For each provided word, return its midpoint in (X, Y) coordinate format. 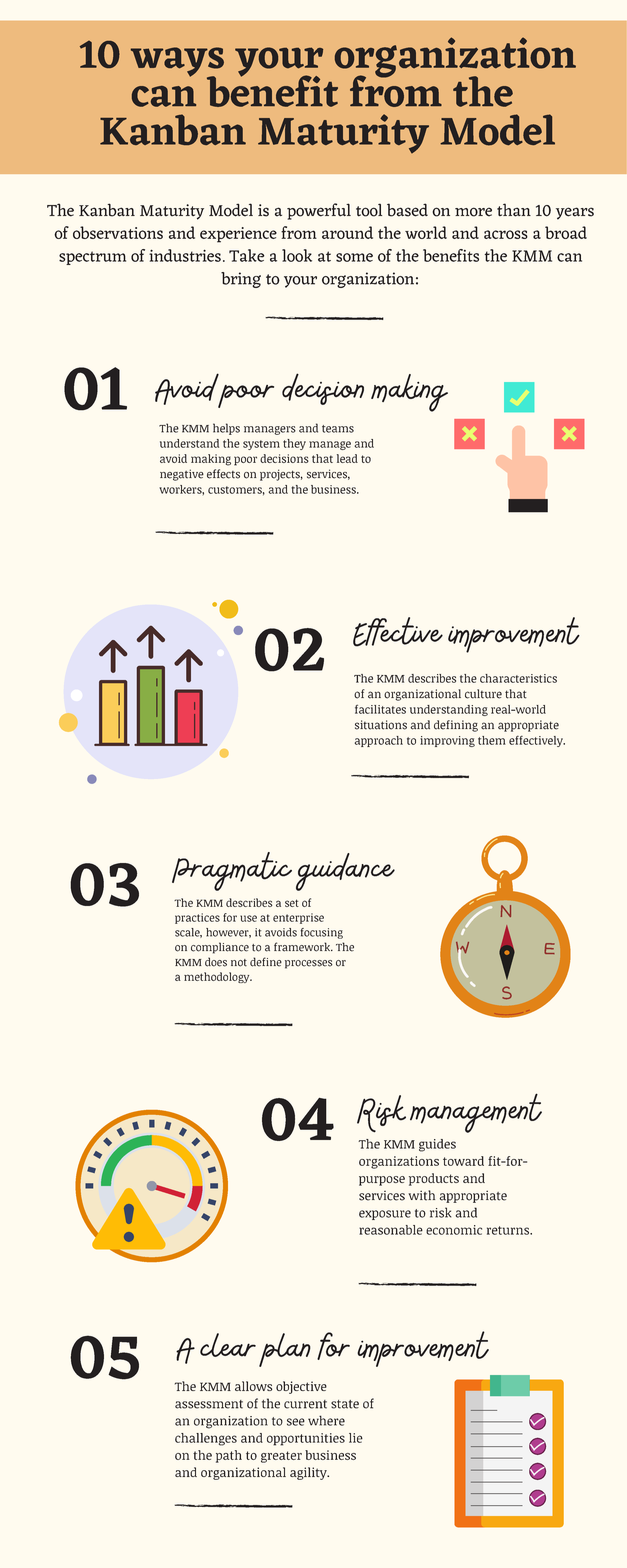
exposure (385, 1215)
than (514, 210)
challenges (206, 1439)
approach (379, 741)
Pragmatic (232, 871)
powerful (319, 211)
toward (463, 1161)
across (506, 234)
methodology (218, 977)
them (492, 740)
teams (338, 429)
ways (177, 63)
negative (182, 475)
